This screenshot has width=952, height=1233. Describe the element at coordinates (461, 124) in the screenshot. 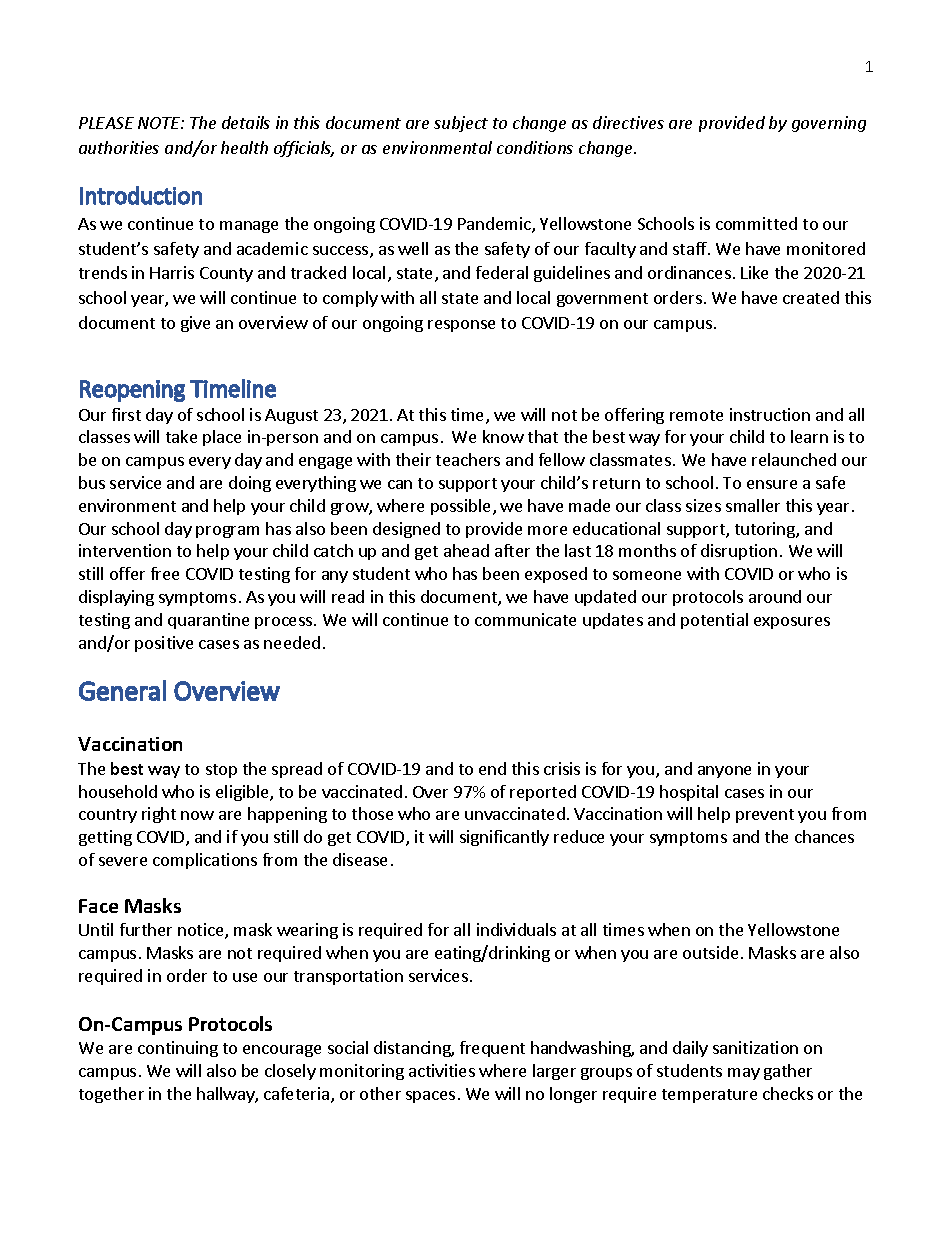

I see `subject` at that location.
